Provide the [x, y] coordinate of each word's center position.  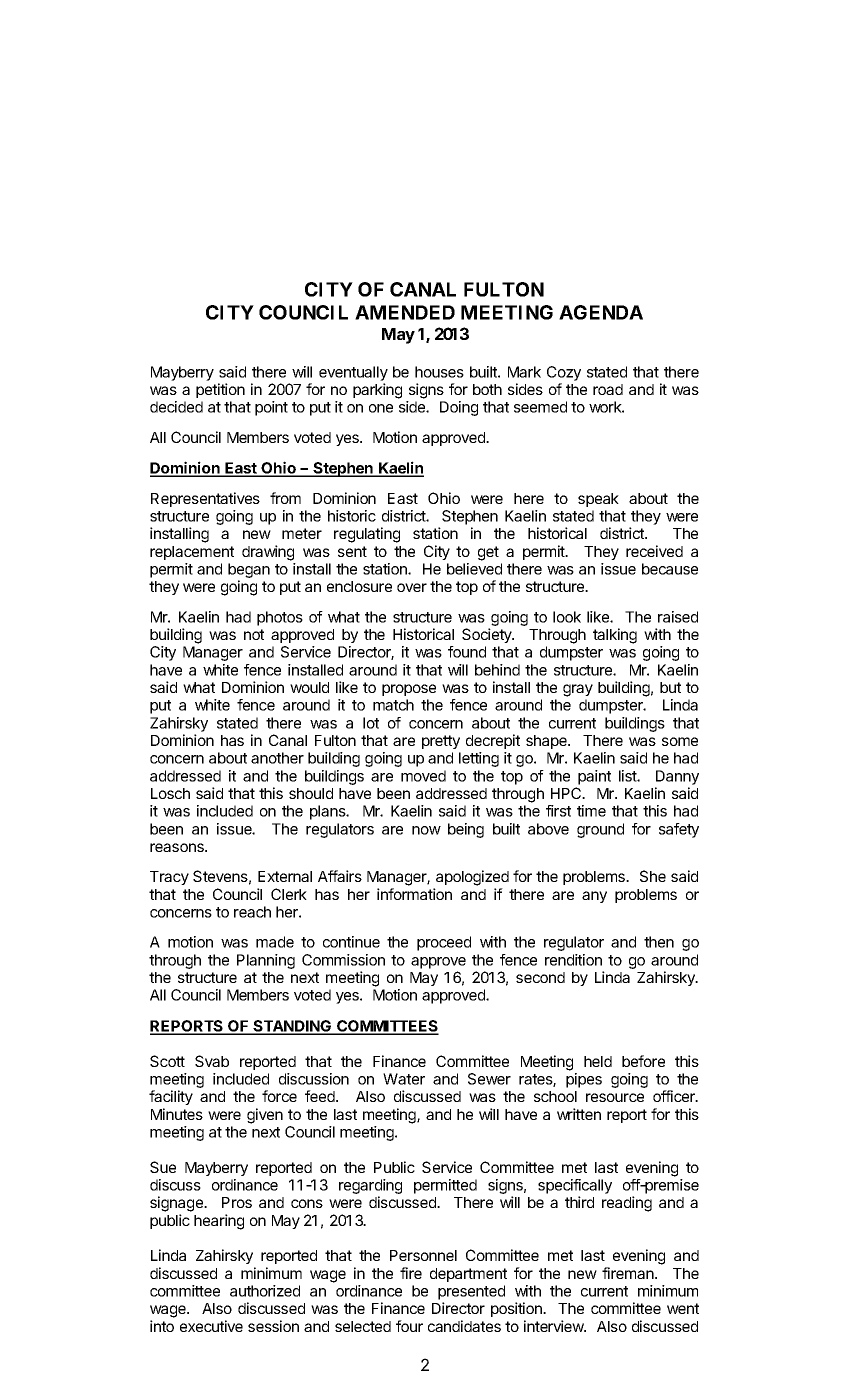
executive [211, 1326]
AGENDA [601, 312]
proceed [444, 943]
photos [280, 618]
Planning [266, 961]
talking [615, 636]
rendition [573, 960]
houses [439, 372]
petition [220, 390]
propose [409, 690]
